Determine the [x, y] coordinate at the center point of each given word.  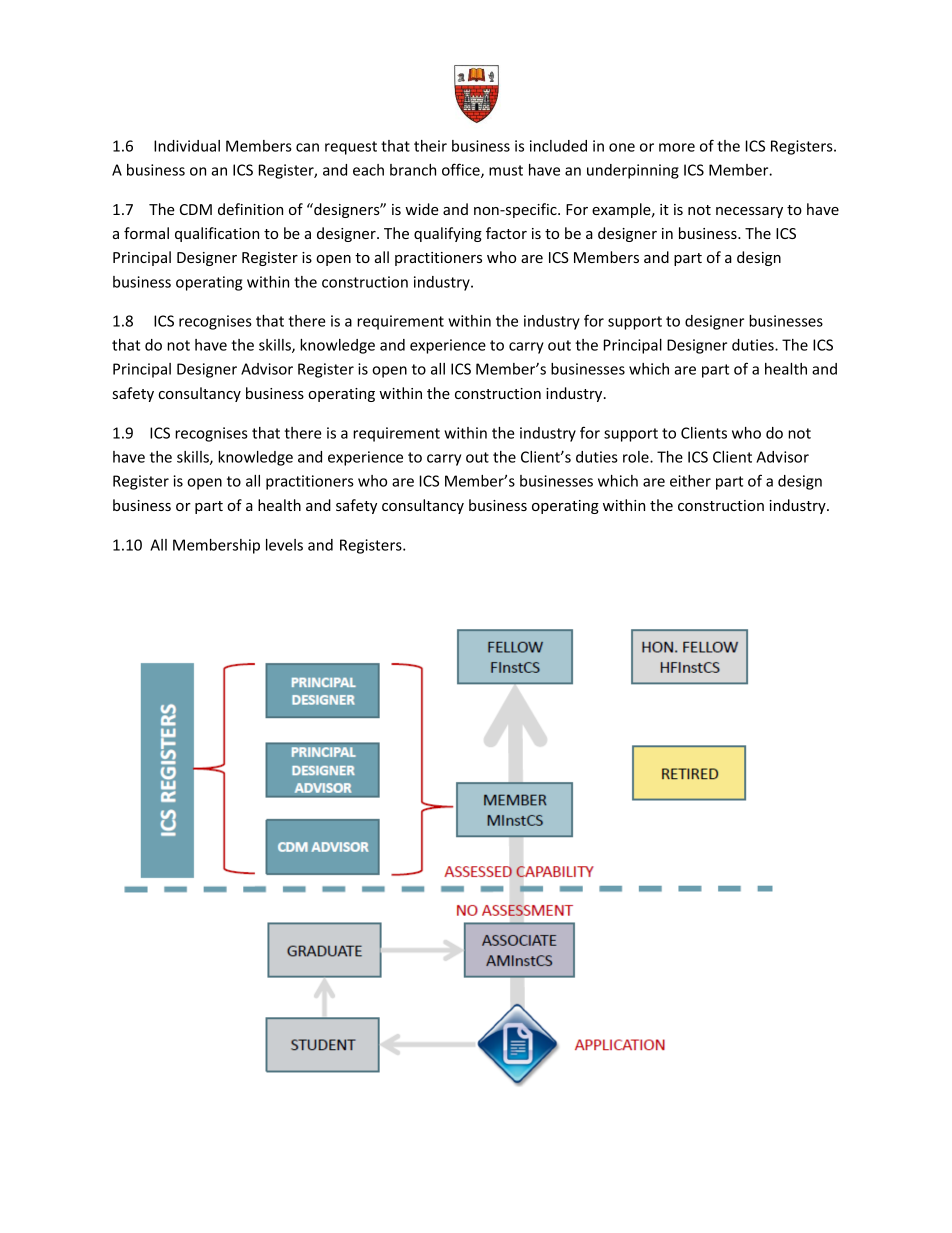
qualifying [448, 234]
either [690, 481]
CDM [196, 209]
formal [146, 233]
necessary [749, 212]
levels [284, 545]
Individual [187, 146]
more [677, 147]
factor [506, 233]
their [430, 146]
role [637, 457]
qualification [217, 234]
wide [422, 209]
